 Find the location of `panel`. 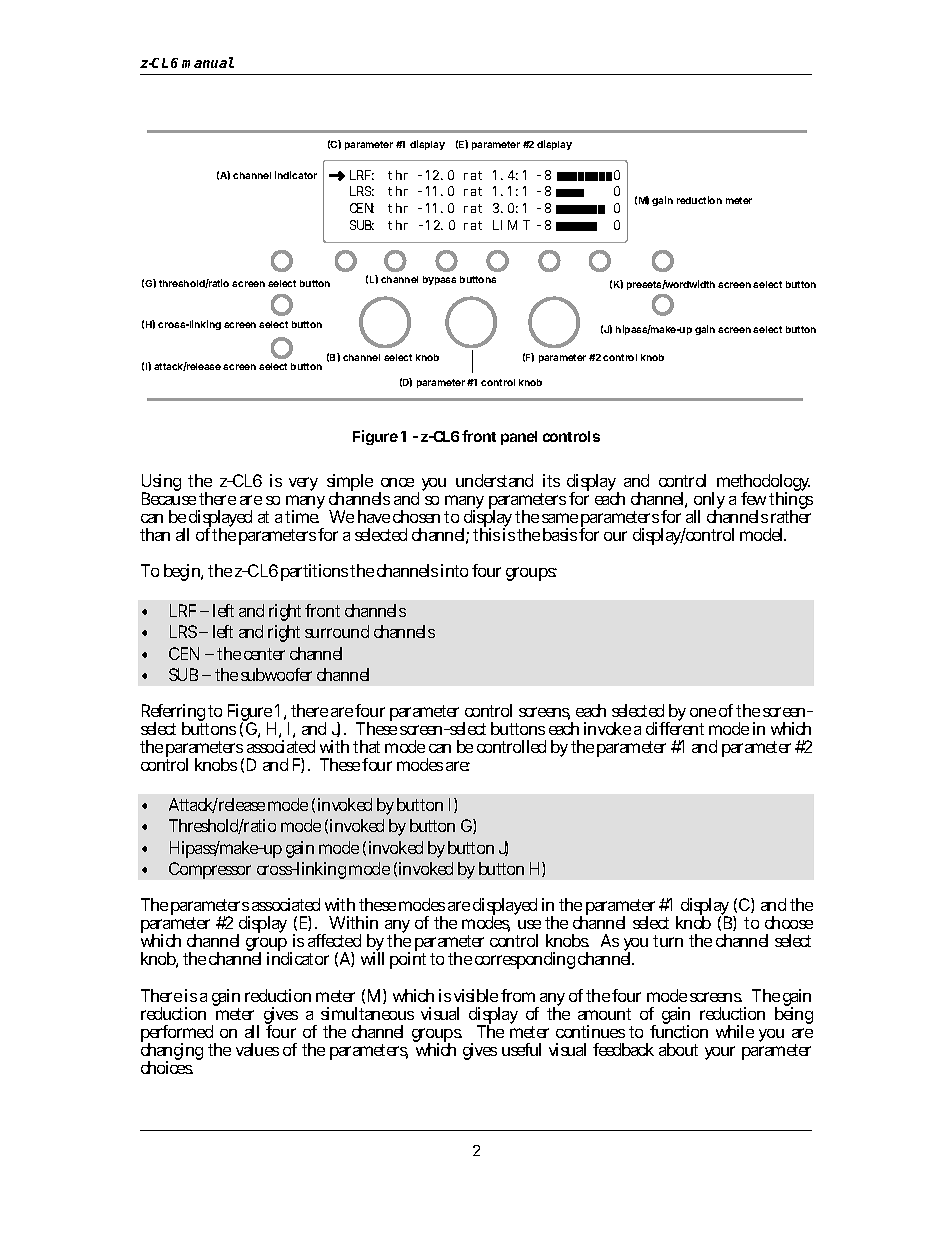

panel is located at coordinates (519, 438).
